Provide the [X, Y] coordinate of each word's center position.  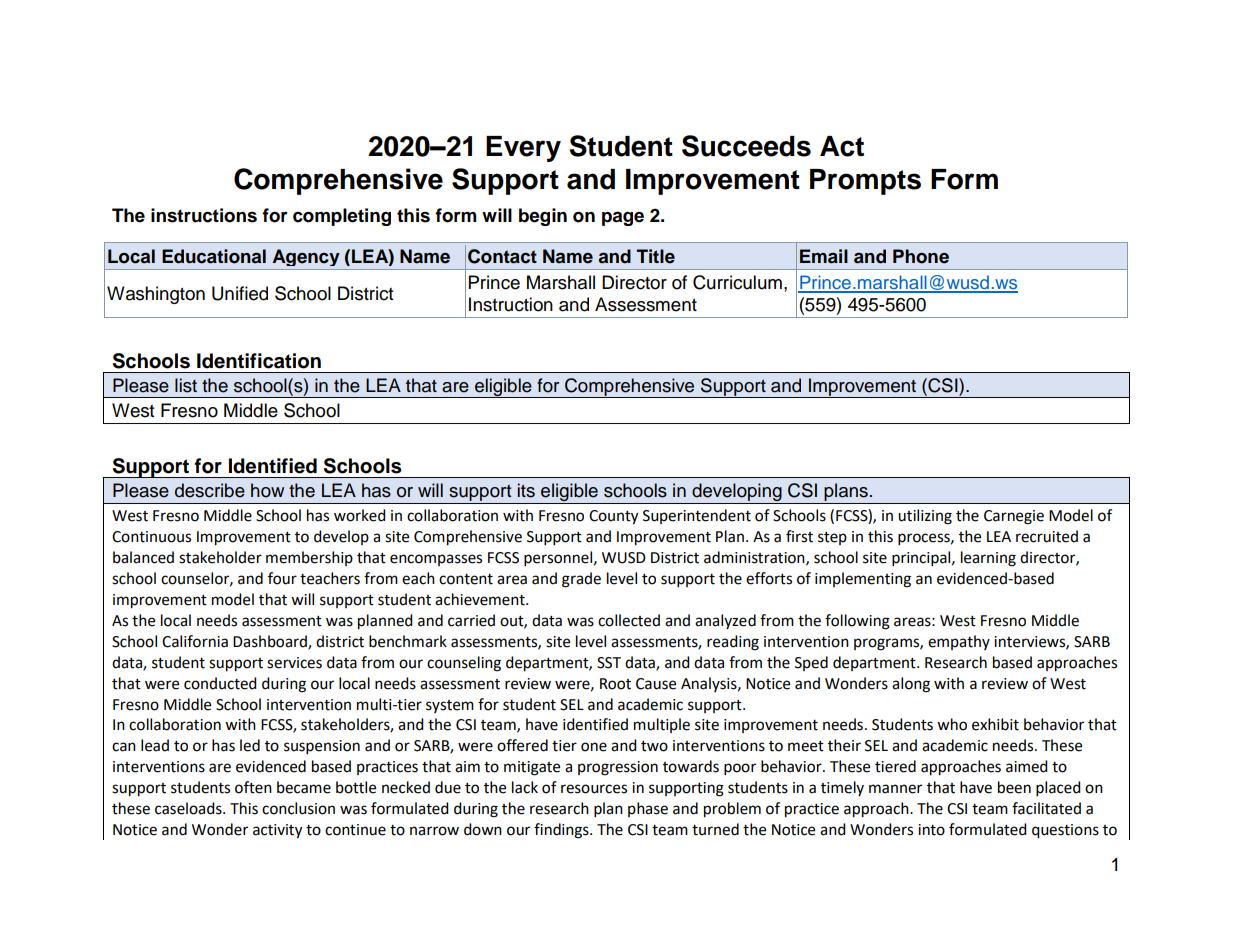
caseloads [189, 808]
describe [210, 490]
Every [523, 149]
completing [342, 217]
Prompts [865, 182]
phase [648, 809]
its [526, 490]
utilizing [925, 517]
